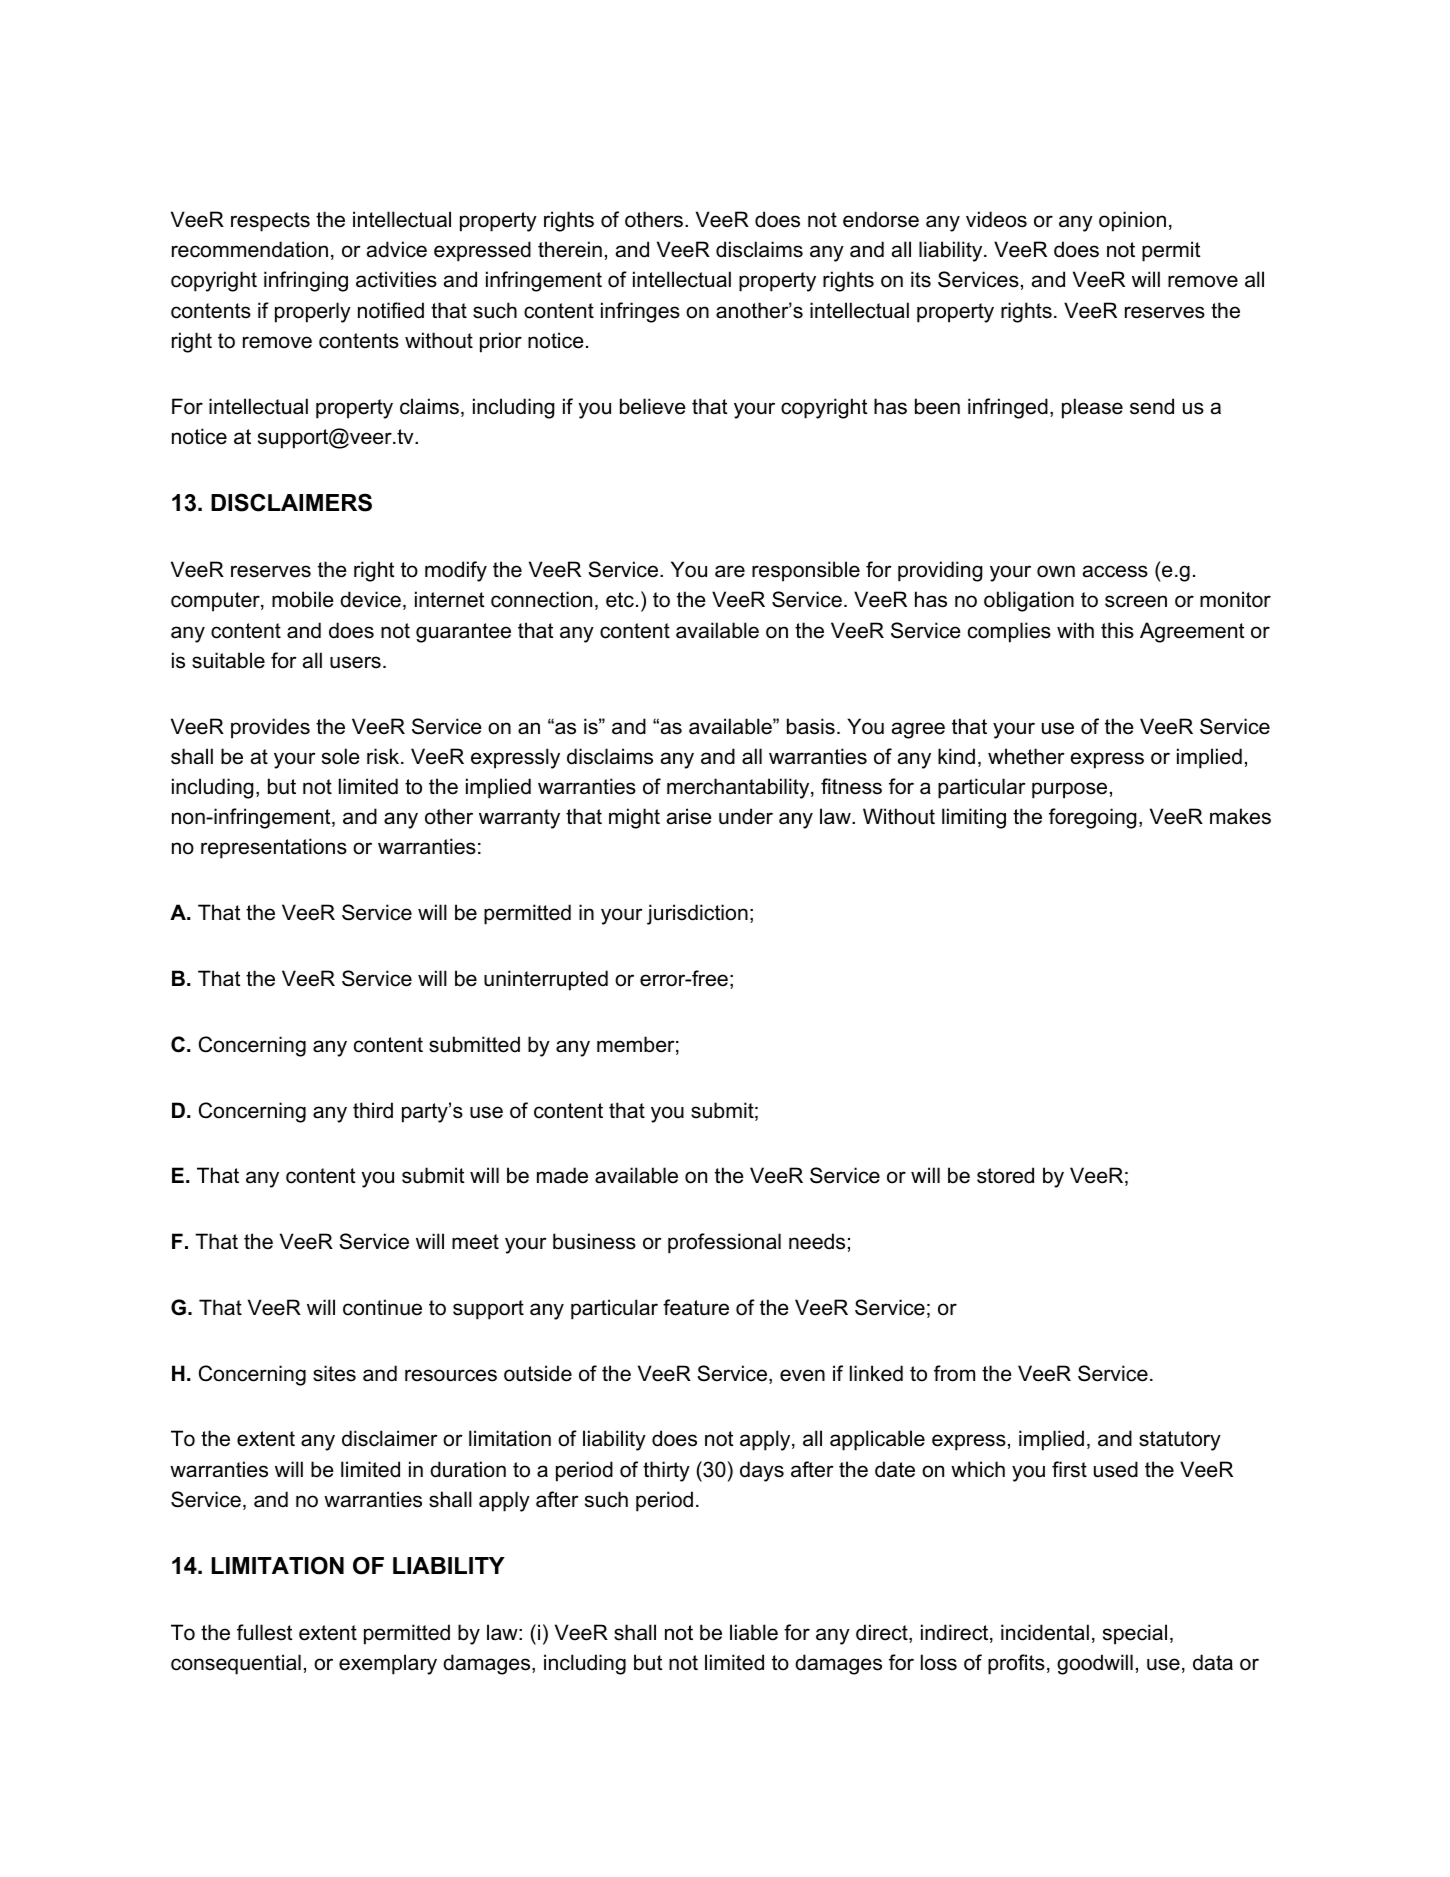  I want to click on jurisdiction, so click(697, 914).
